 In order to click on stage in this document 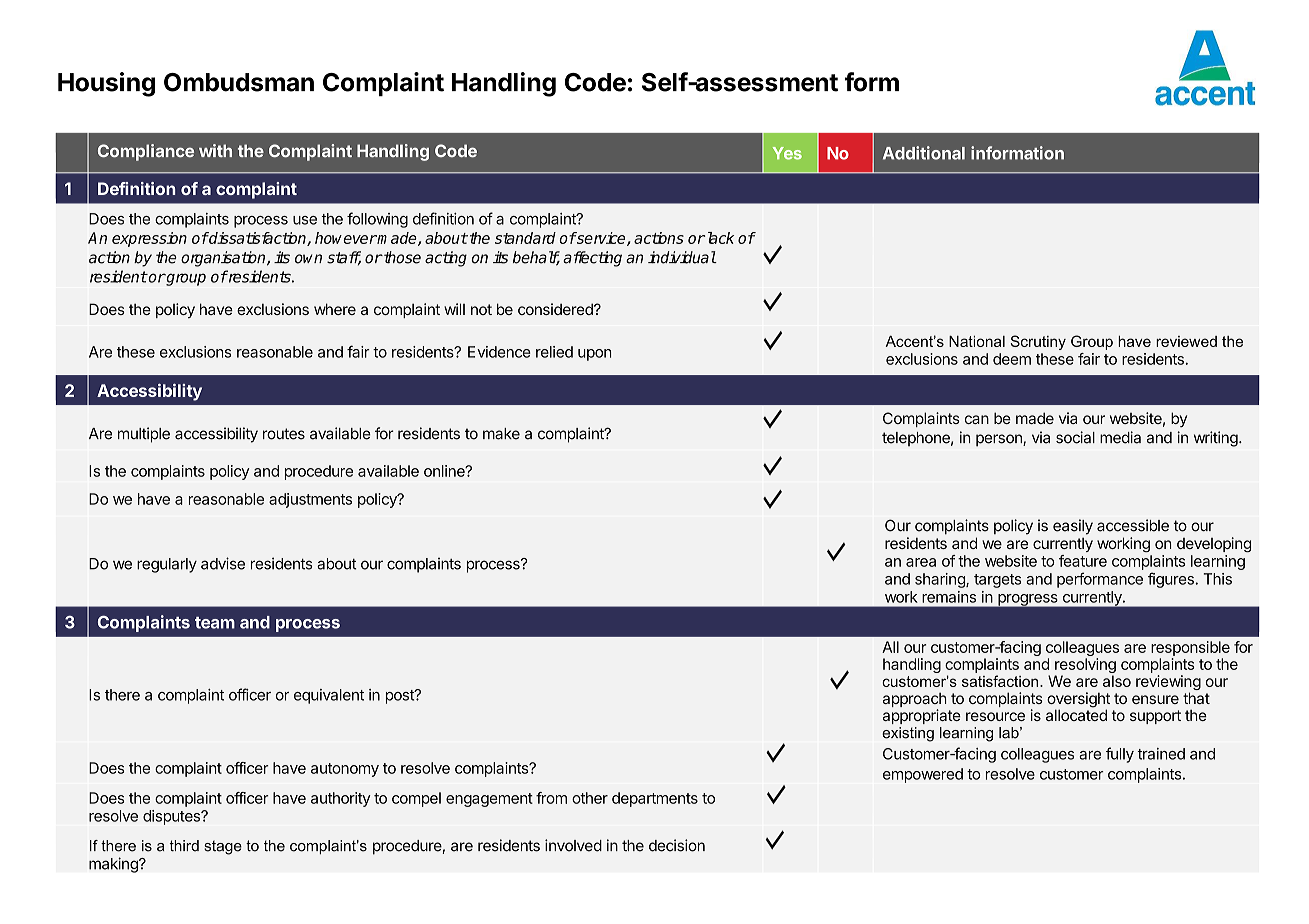, I will do `click(223, 847)`.
